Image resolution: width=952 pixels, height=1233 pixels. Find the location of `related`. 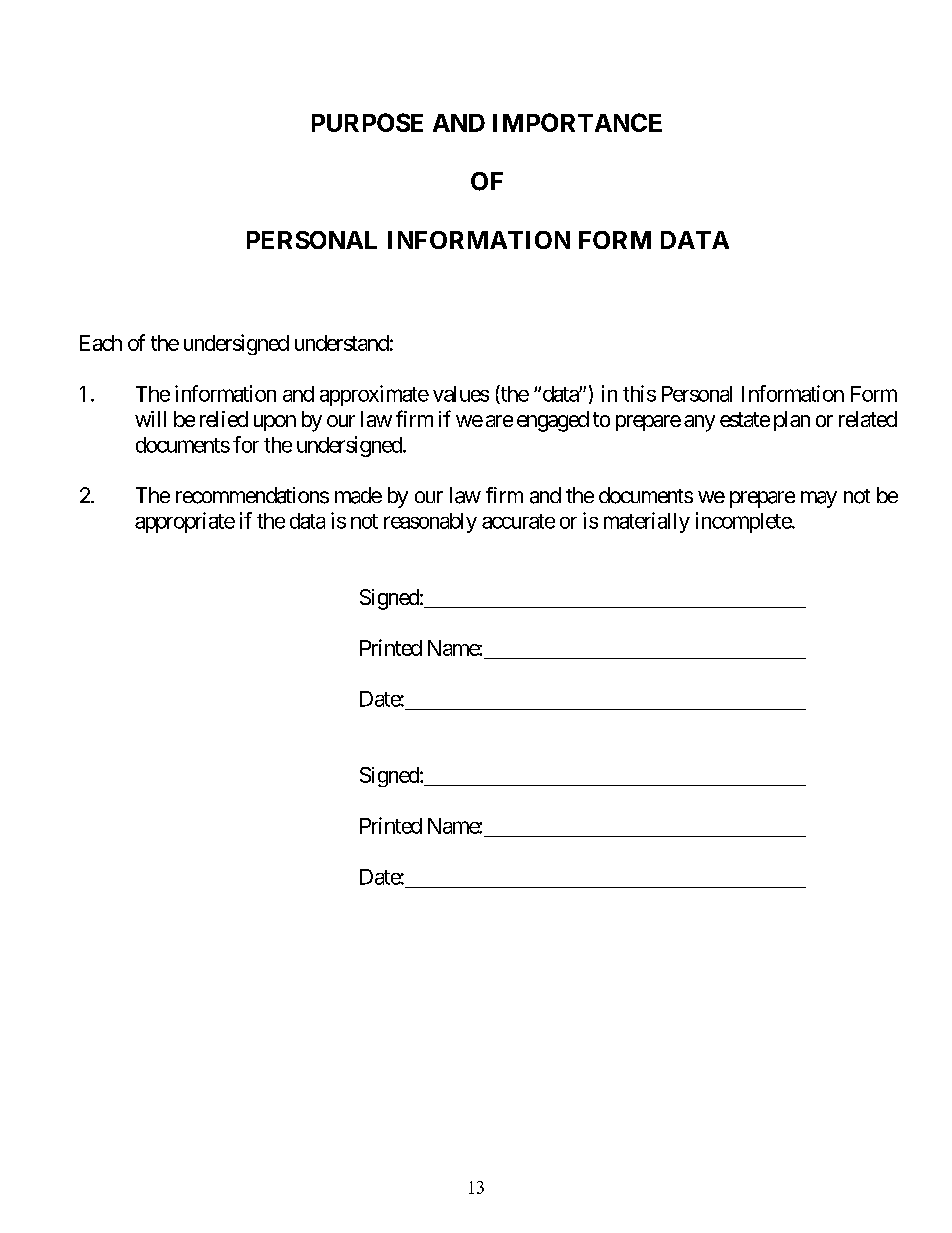

related is located at coordinates (868, 419).
